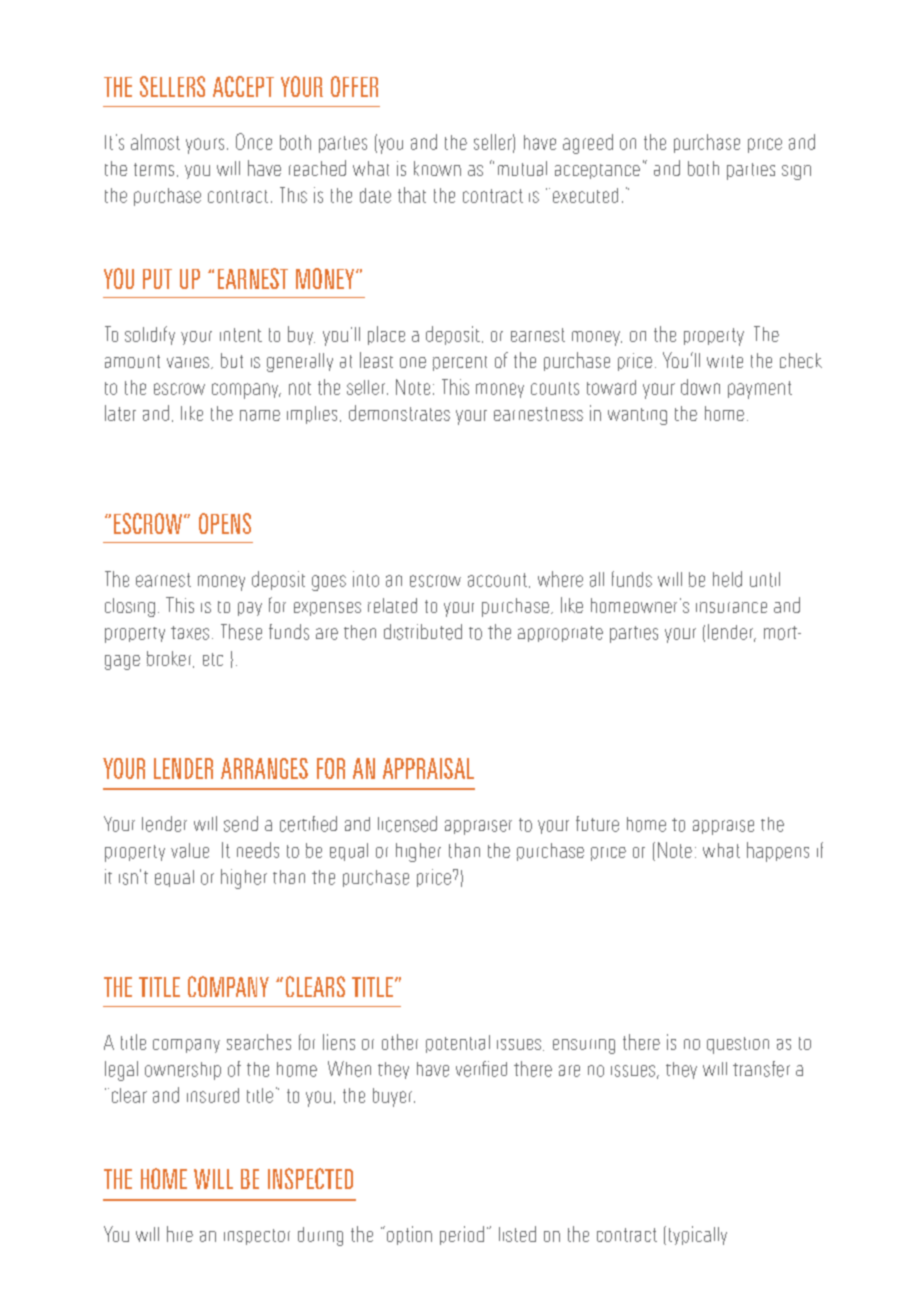  What do you see at coordinates (225, 523) in the image?
I see `opens` at bounding box center [225, 523].
